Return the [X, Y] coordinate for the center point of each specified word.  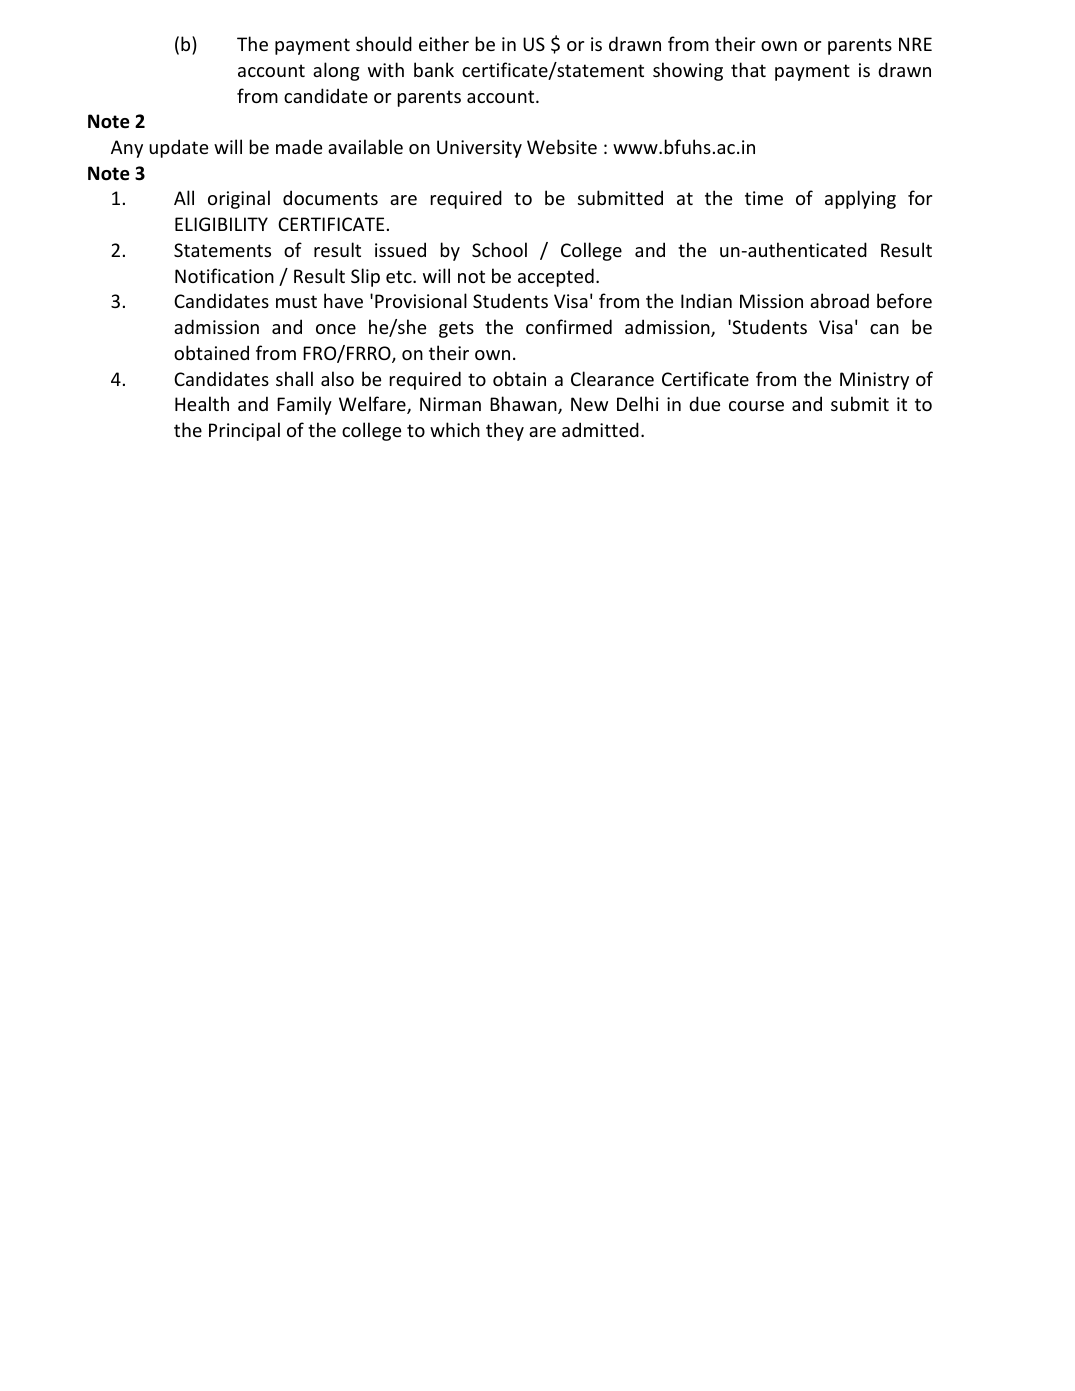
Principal [244, 431]
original [239, 199]
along [336, 71]
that [748, 69]
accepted [556, 277]
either [444, 43]
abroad [839, 300]
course [756, 406]
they [505, 431]
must [296, 301]
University [479, 149]
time [764, 198]
